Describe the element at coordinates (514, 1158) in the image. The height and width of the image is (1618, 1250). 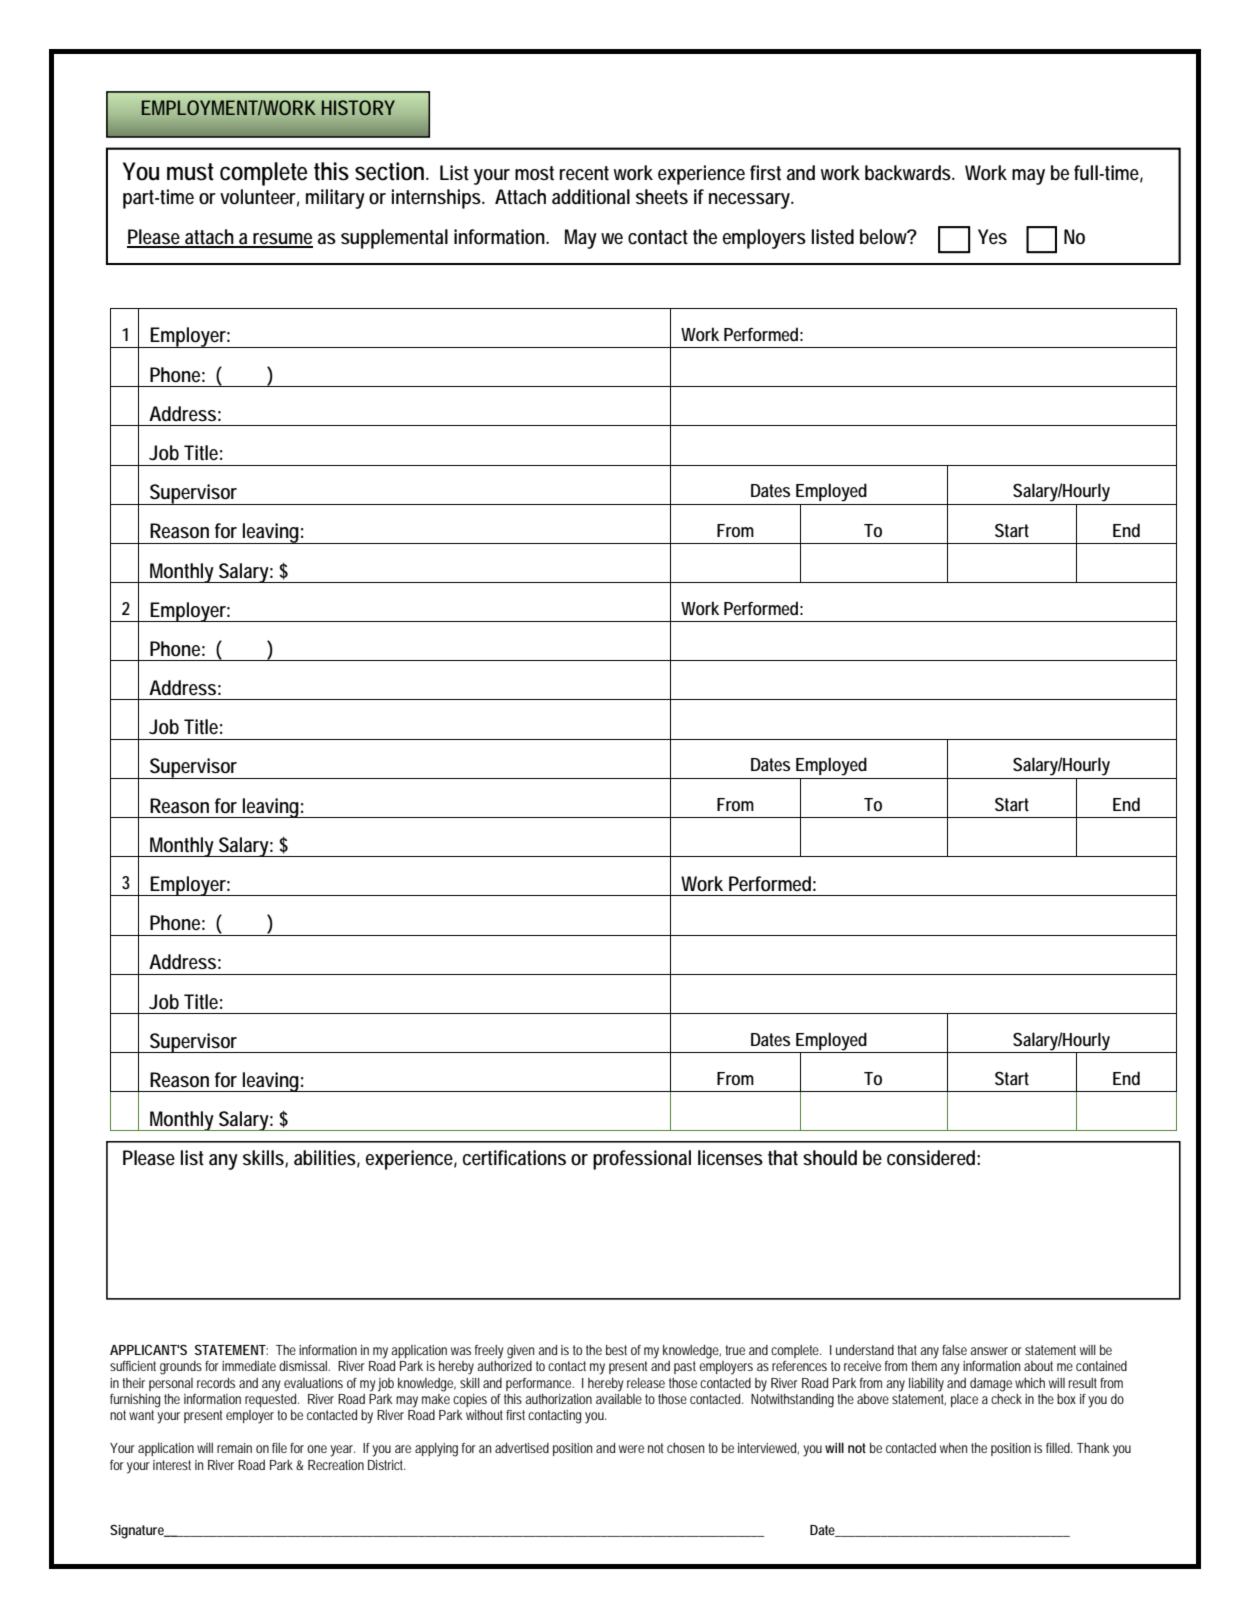
I see `certifications` at that location.
